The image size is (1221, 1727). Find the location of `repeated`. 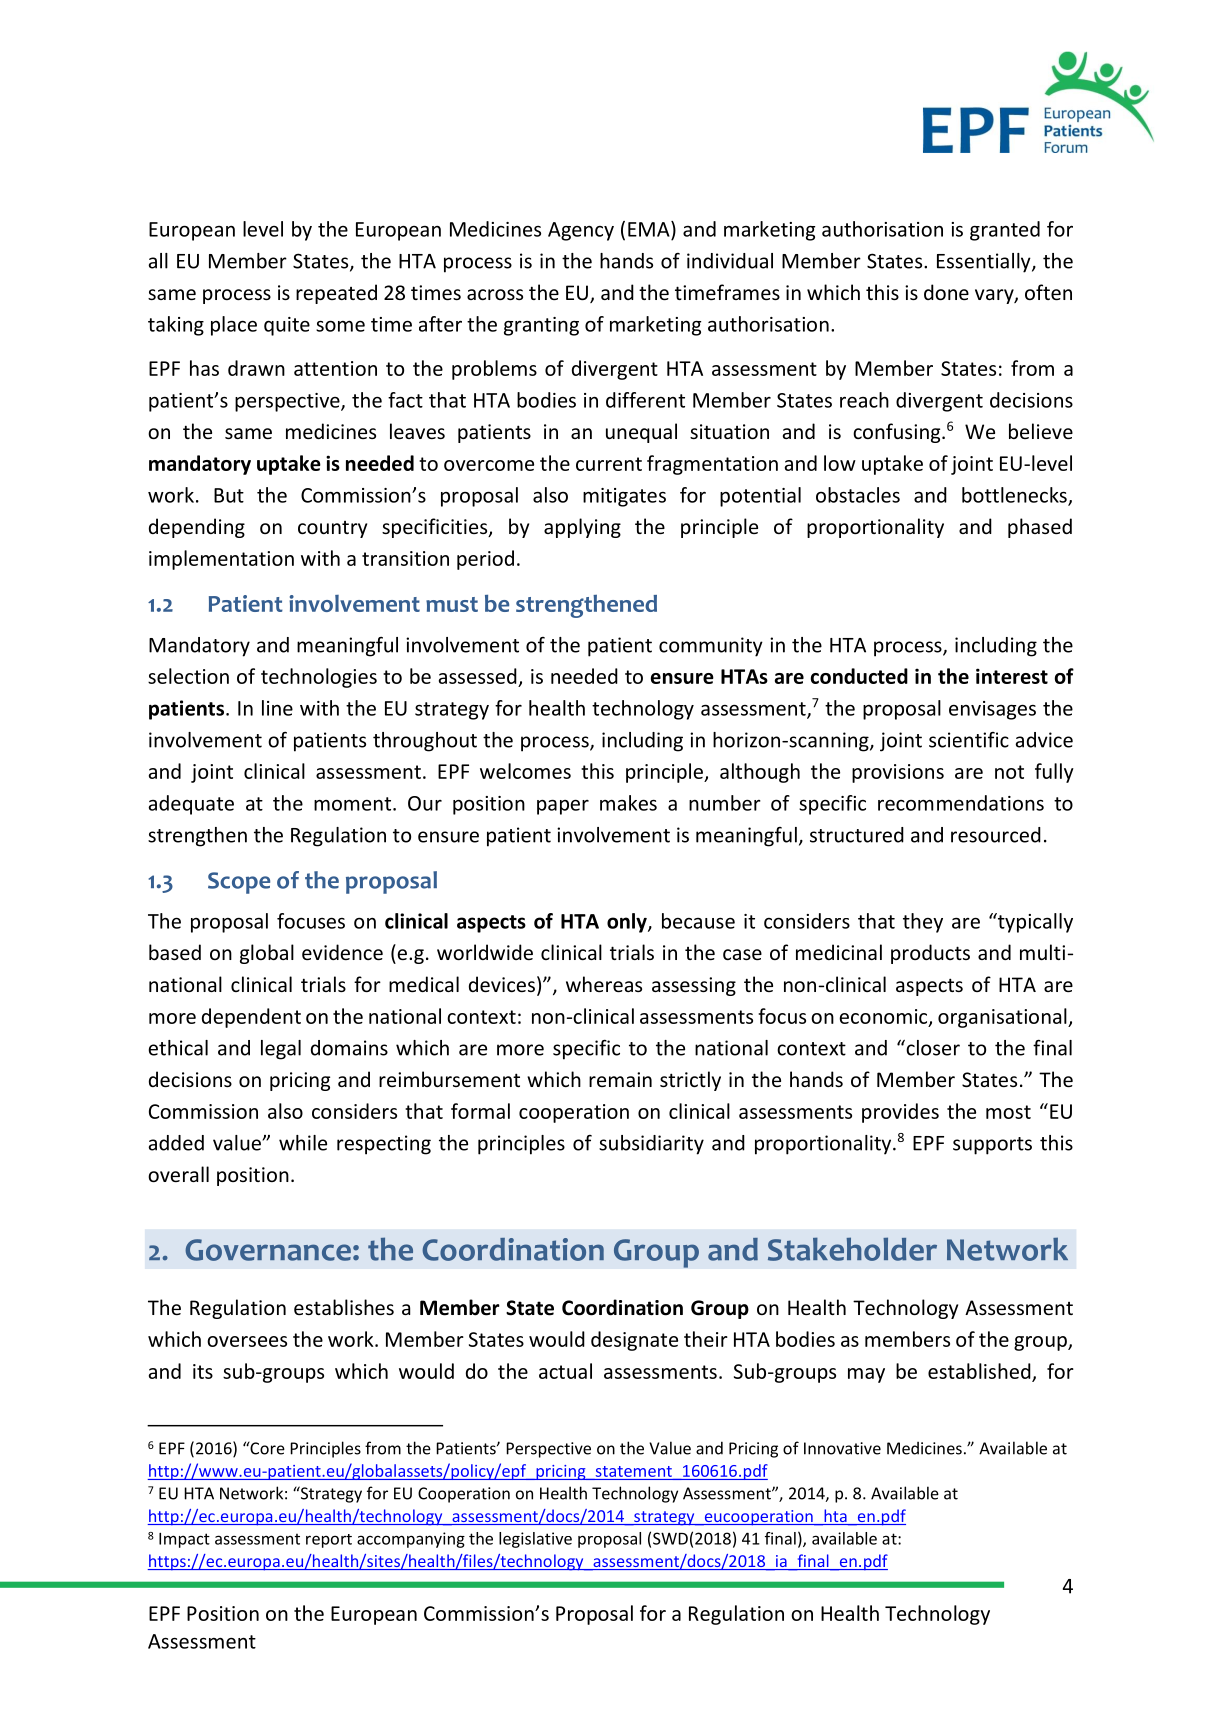

repeated is located at coordinates (336, 294).
